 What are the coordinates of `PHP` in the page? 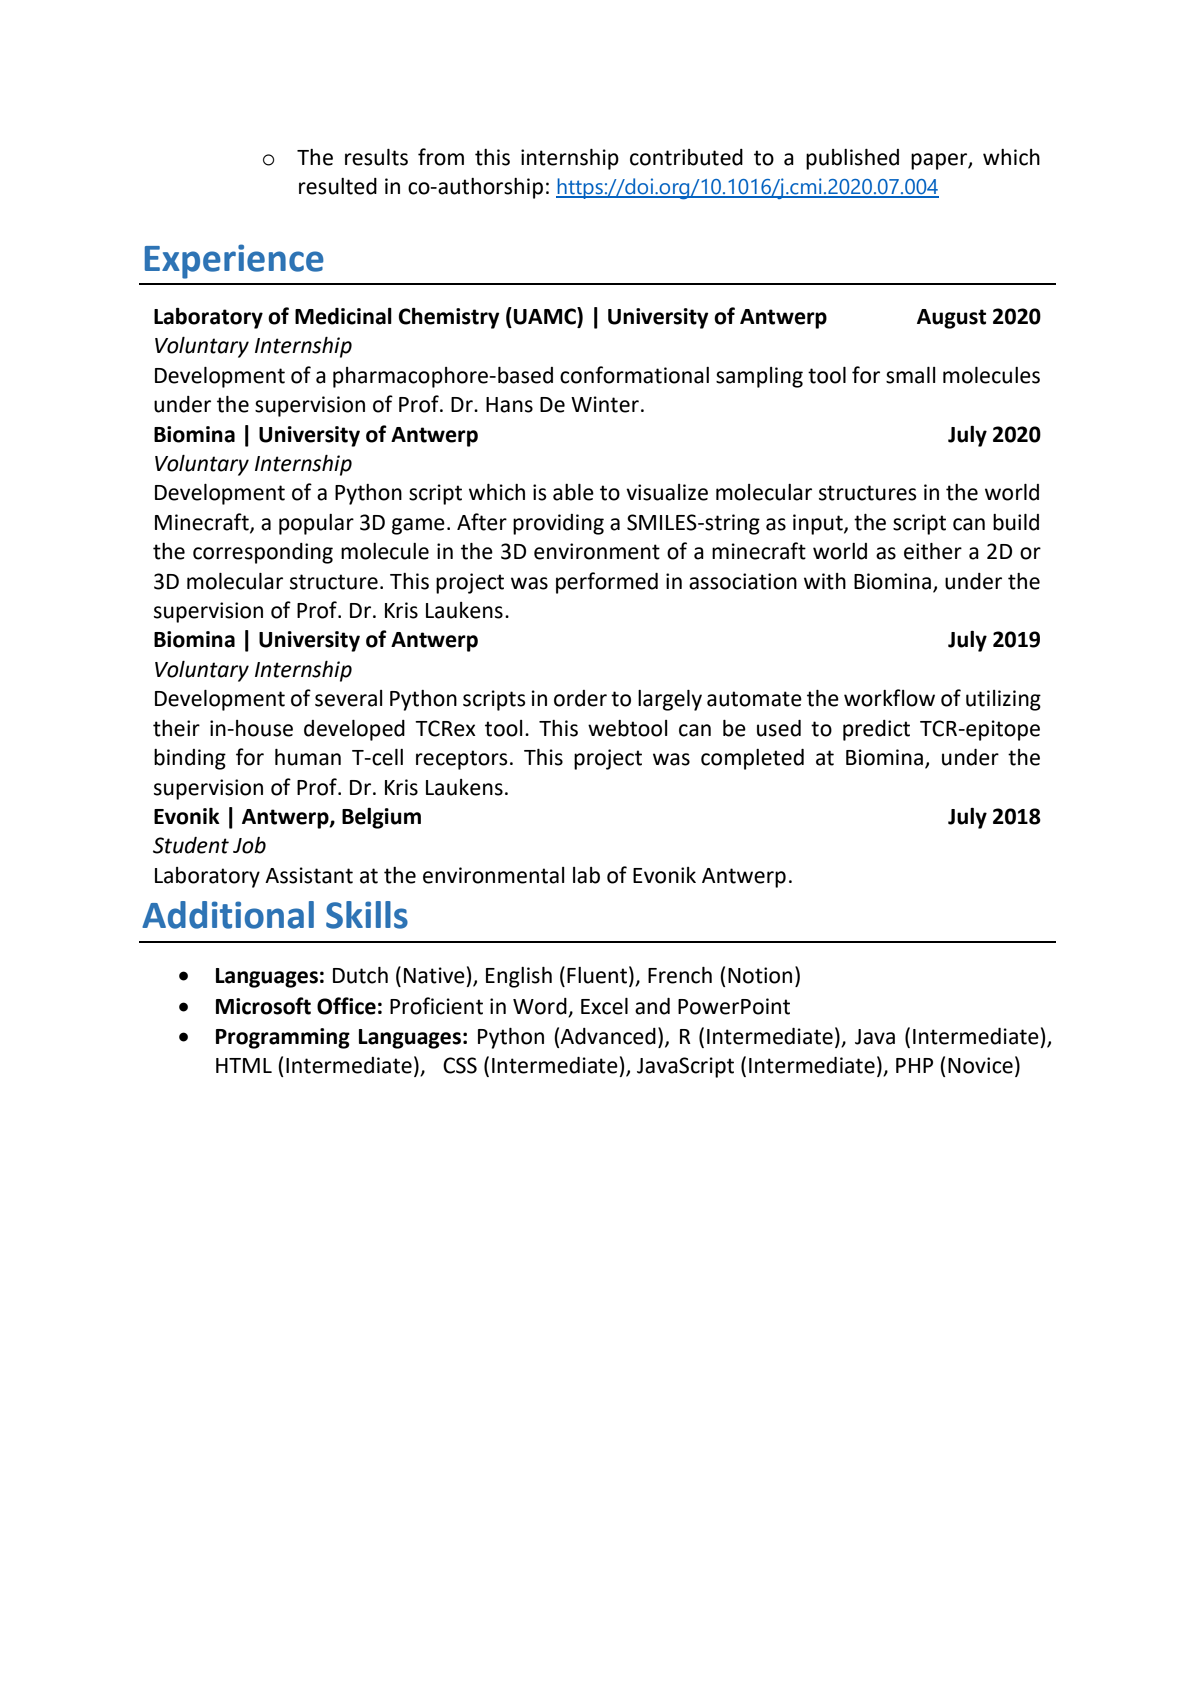 It's located at (914, 1065).
